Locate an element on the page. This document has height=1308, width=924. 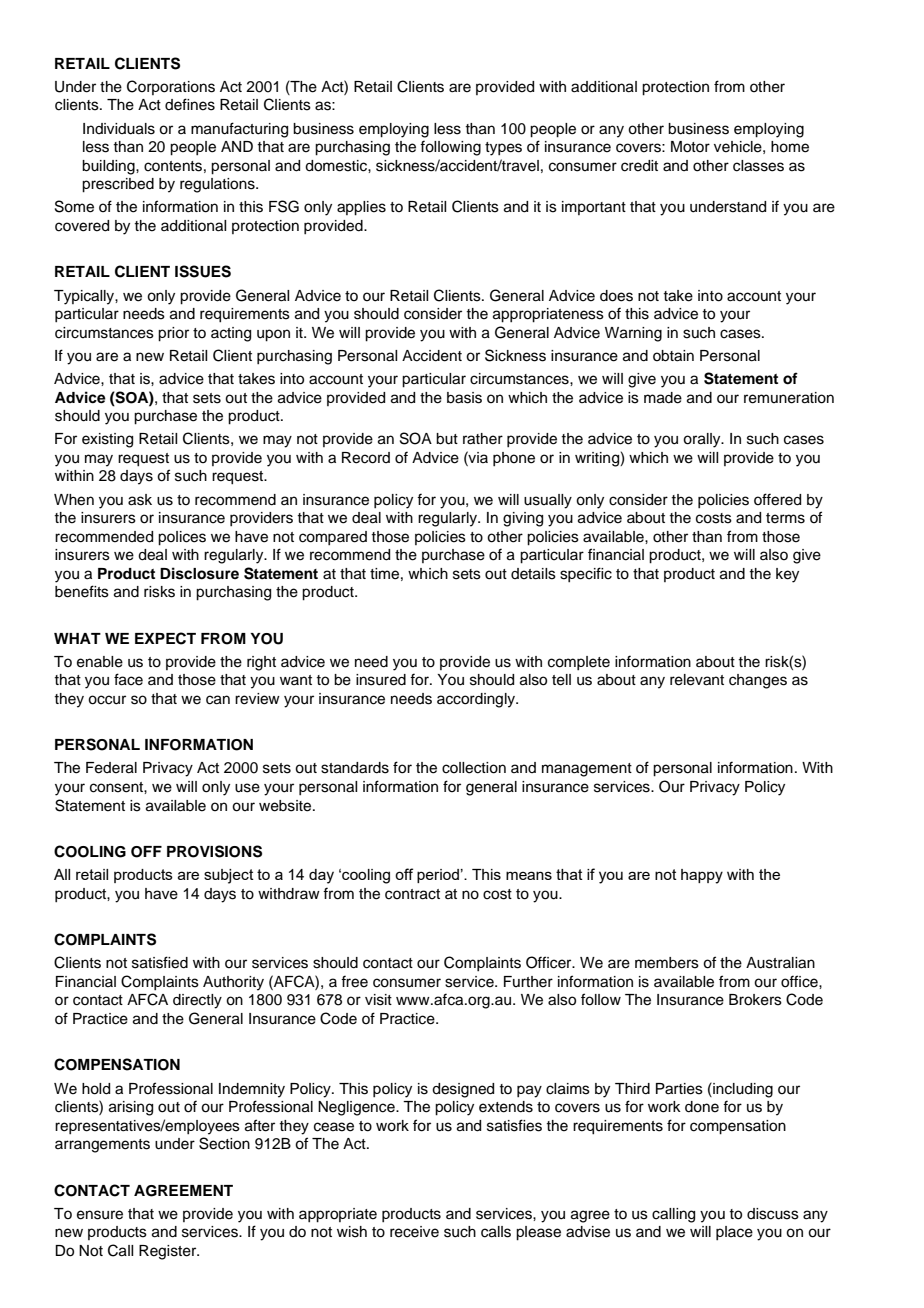
Register is located at coordinates (169, 1252).
